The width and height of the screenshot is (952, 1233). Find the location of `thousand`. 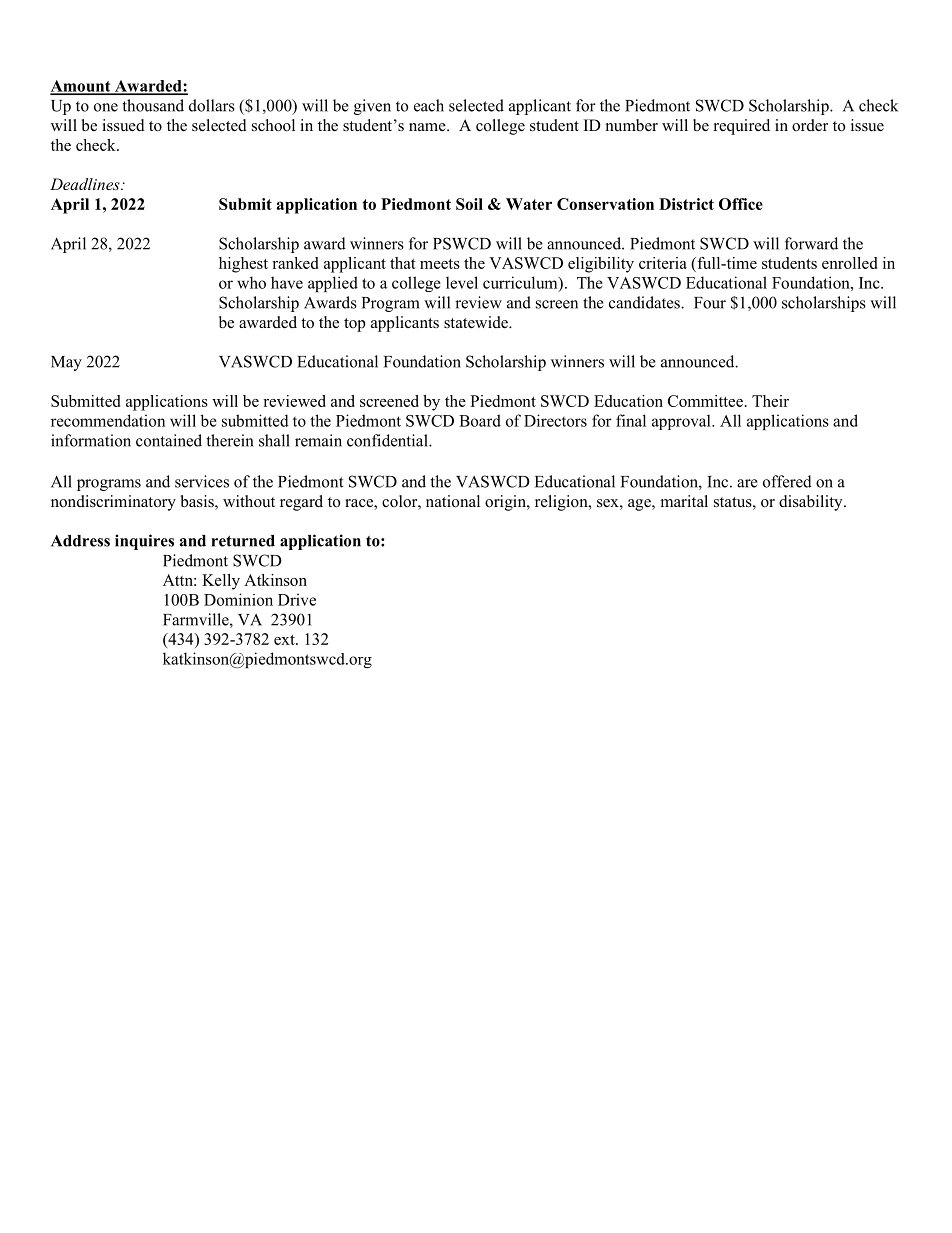

thousand is located at coordinates (153, 105).
